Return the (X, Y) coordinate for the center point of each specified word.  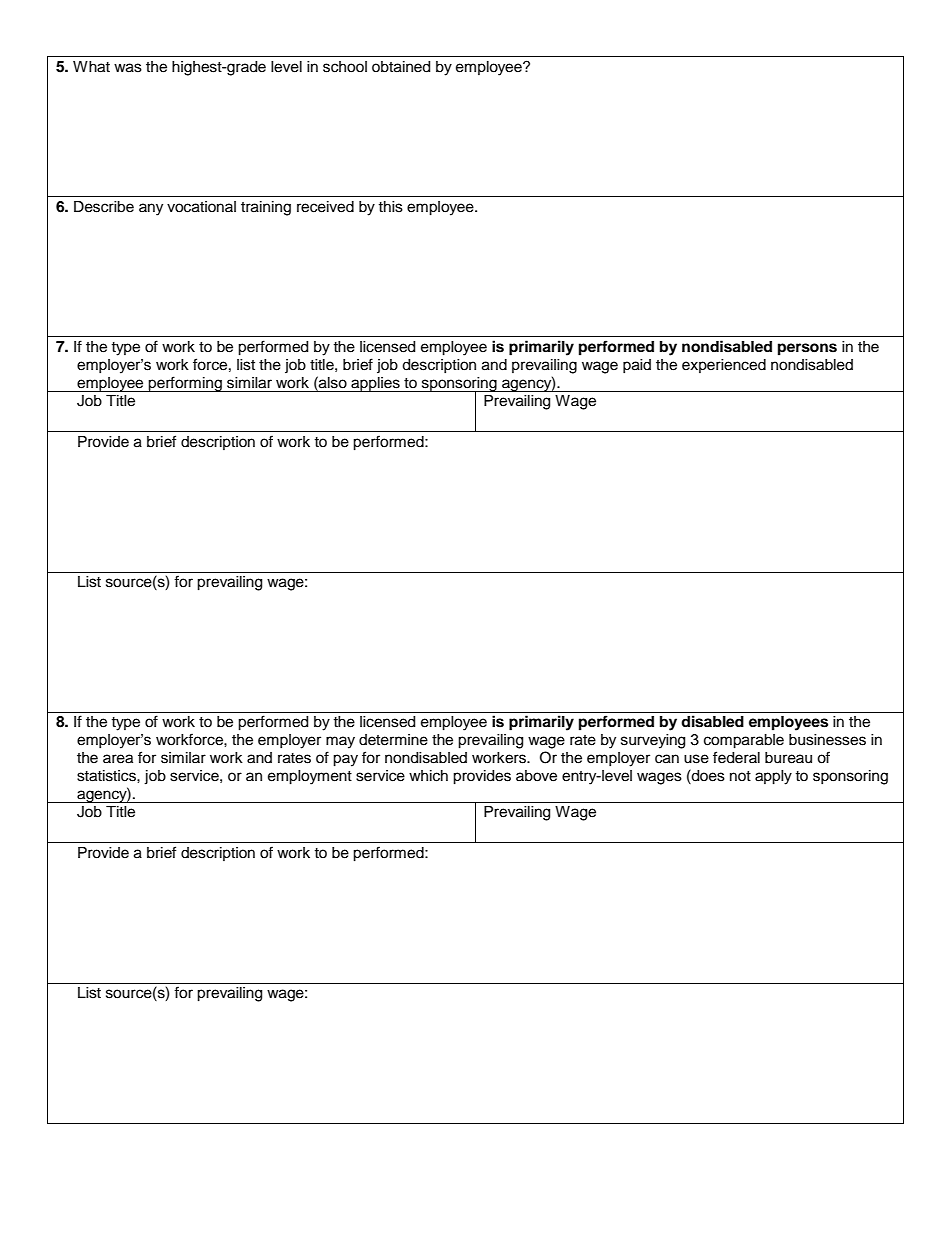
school (345, 67)
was (128, 68)
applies (375, 384)
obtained (401, 67)
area (118, 759)
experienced (724, 366)
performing (185, 384)
